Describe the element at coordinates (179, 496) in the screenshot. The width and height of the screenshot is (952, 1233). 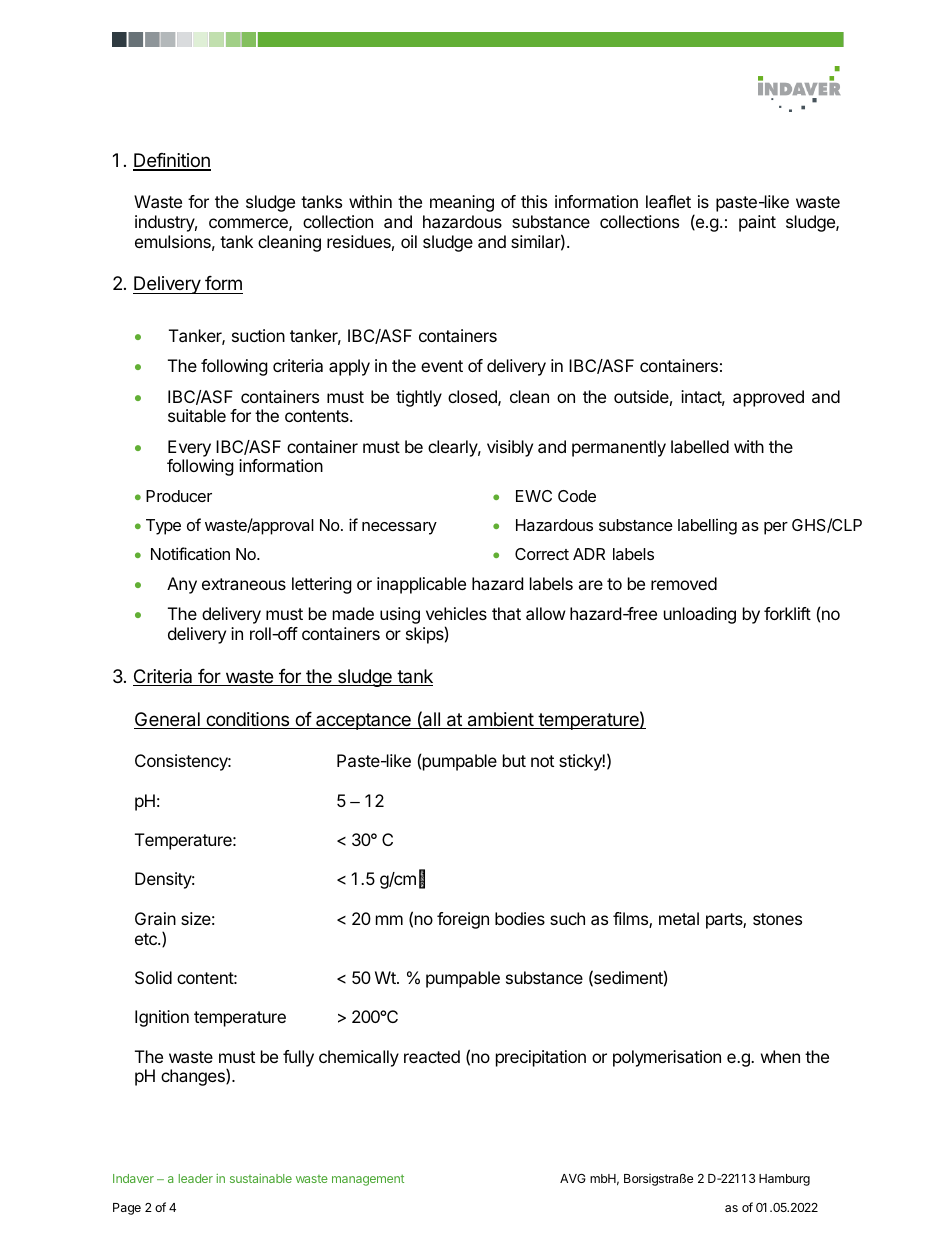
I see `Producer` at that location.
